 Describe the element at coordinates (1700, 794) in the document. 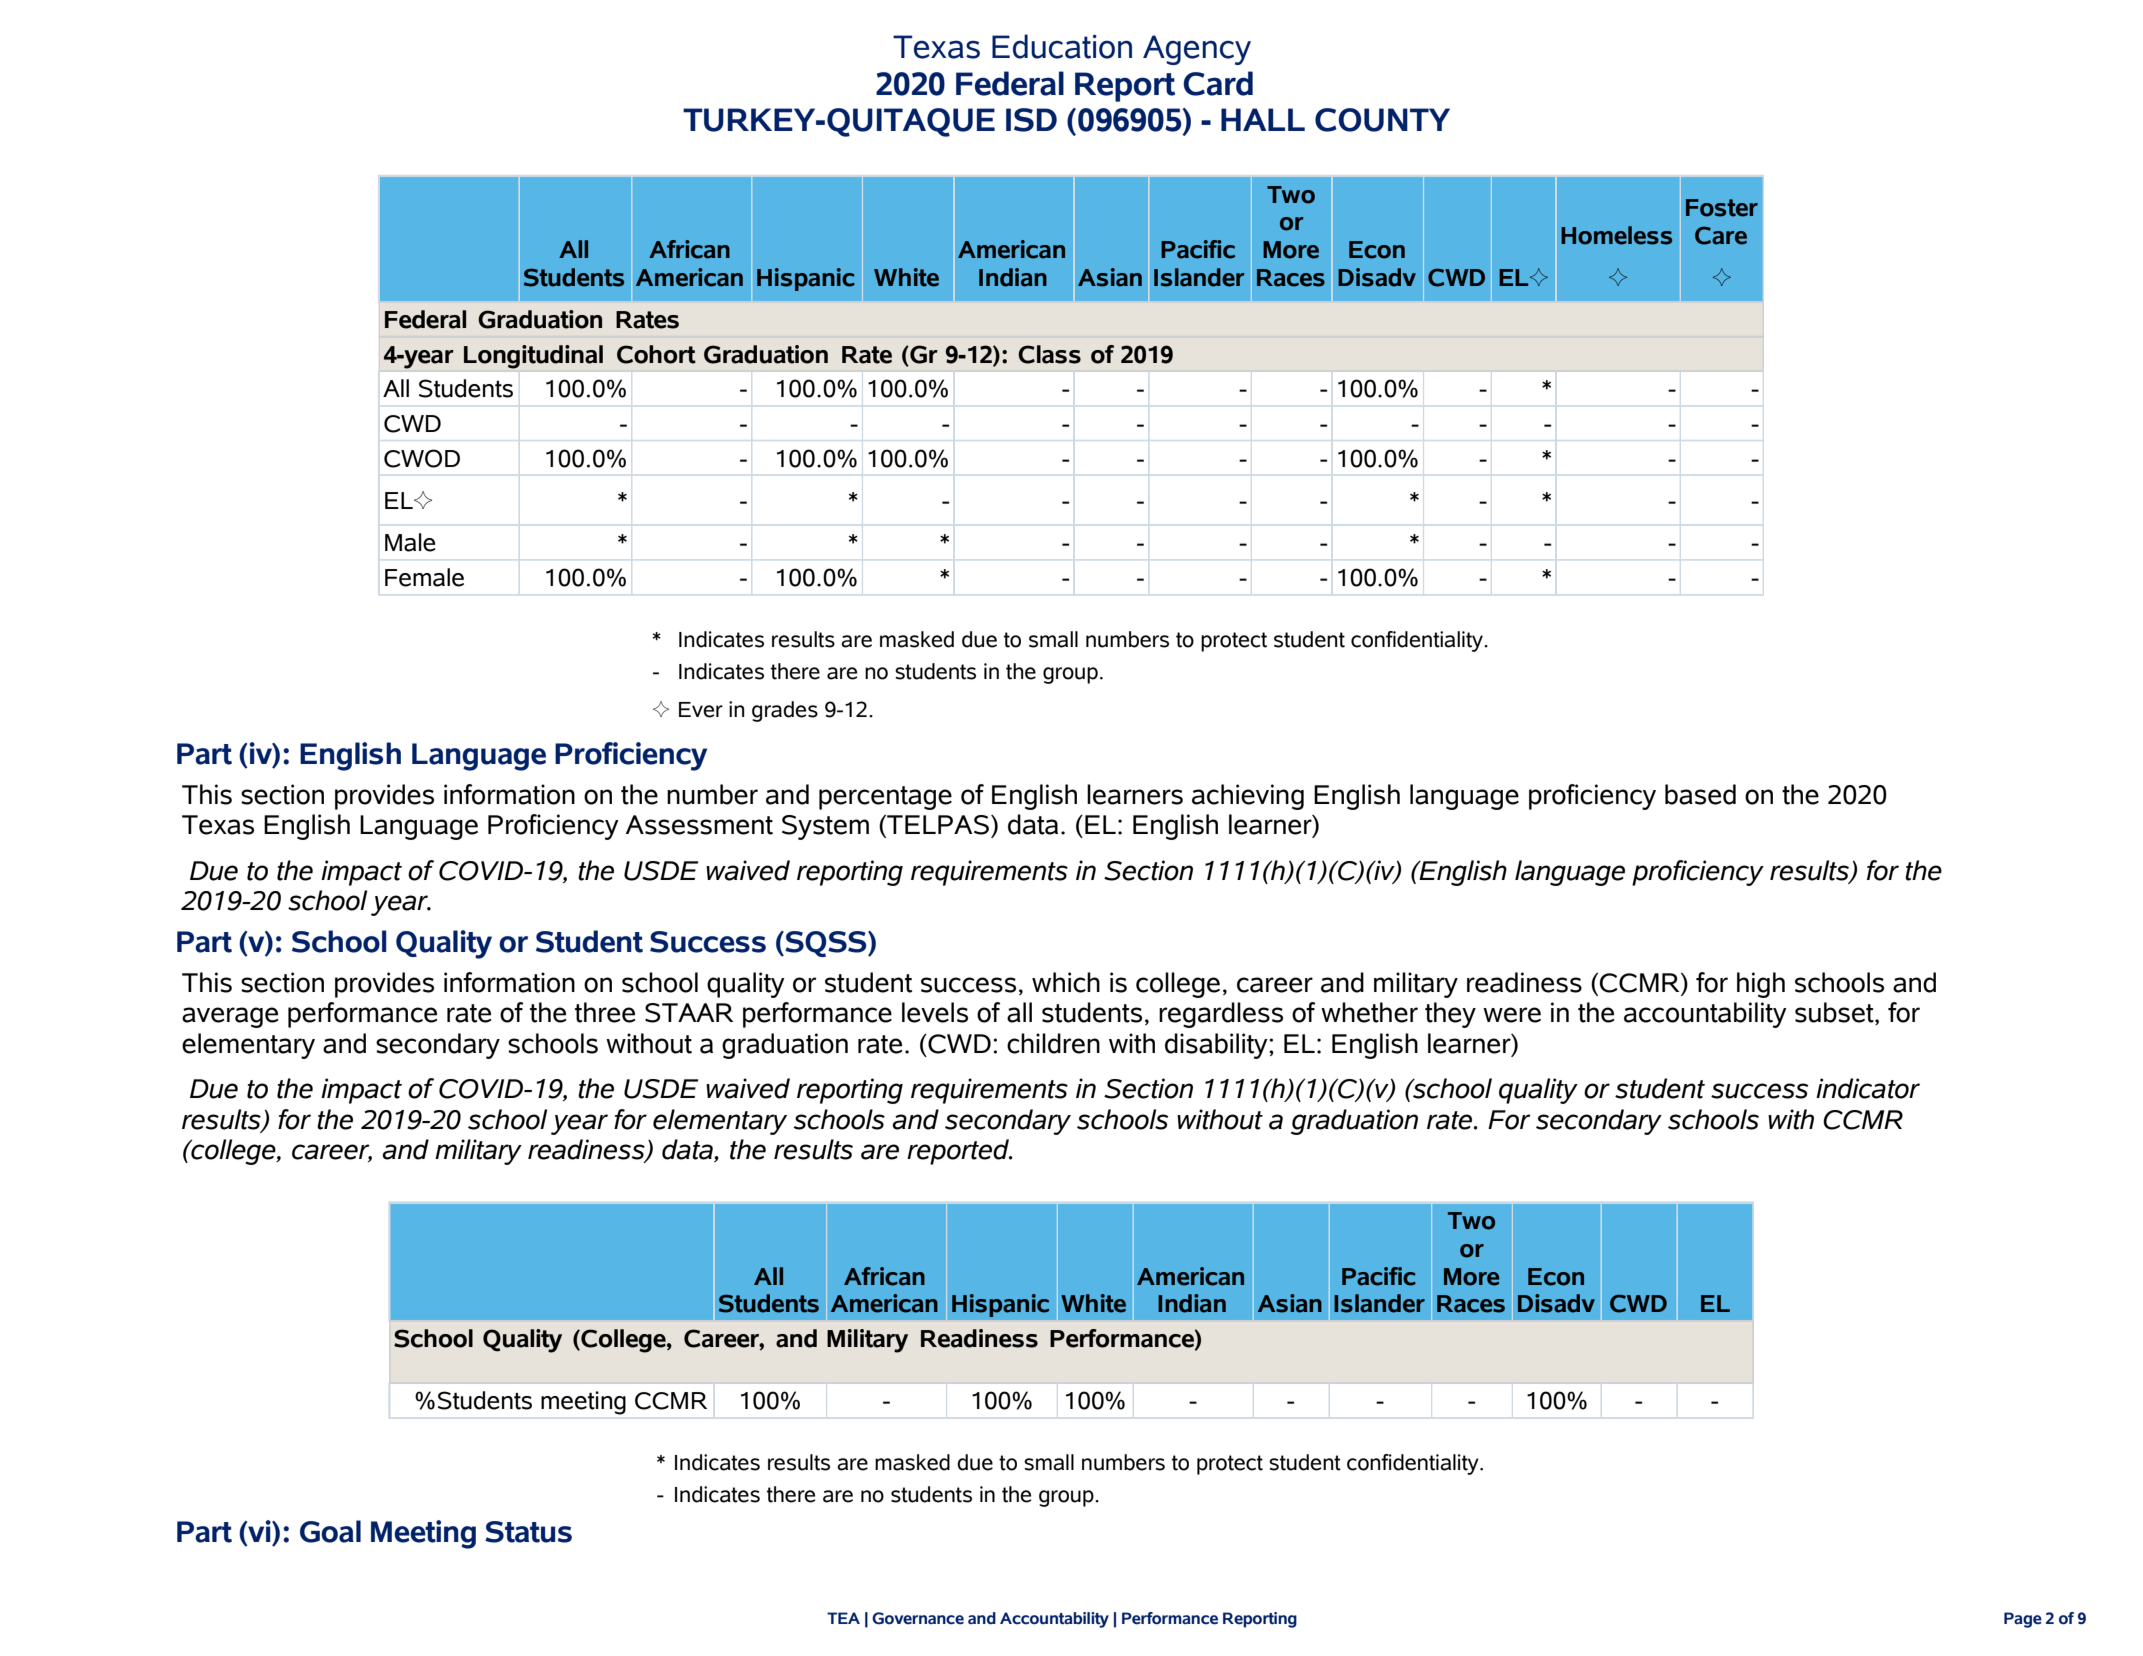

I see `based` at that location.
